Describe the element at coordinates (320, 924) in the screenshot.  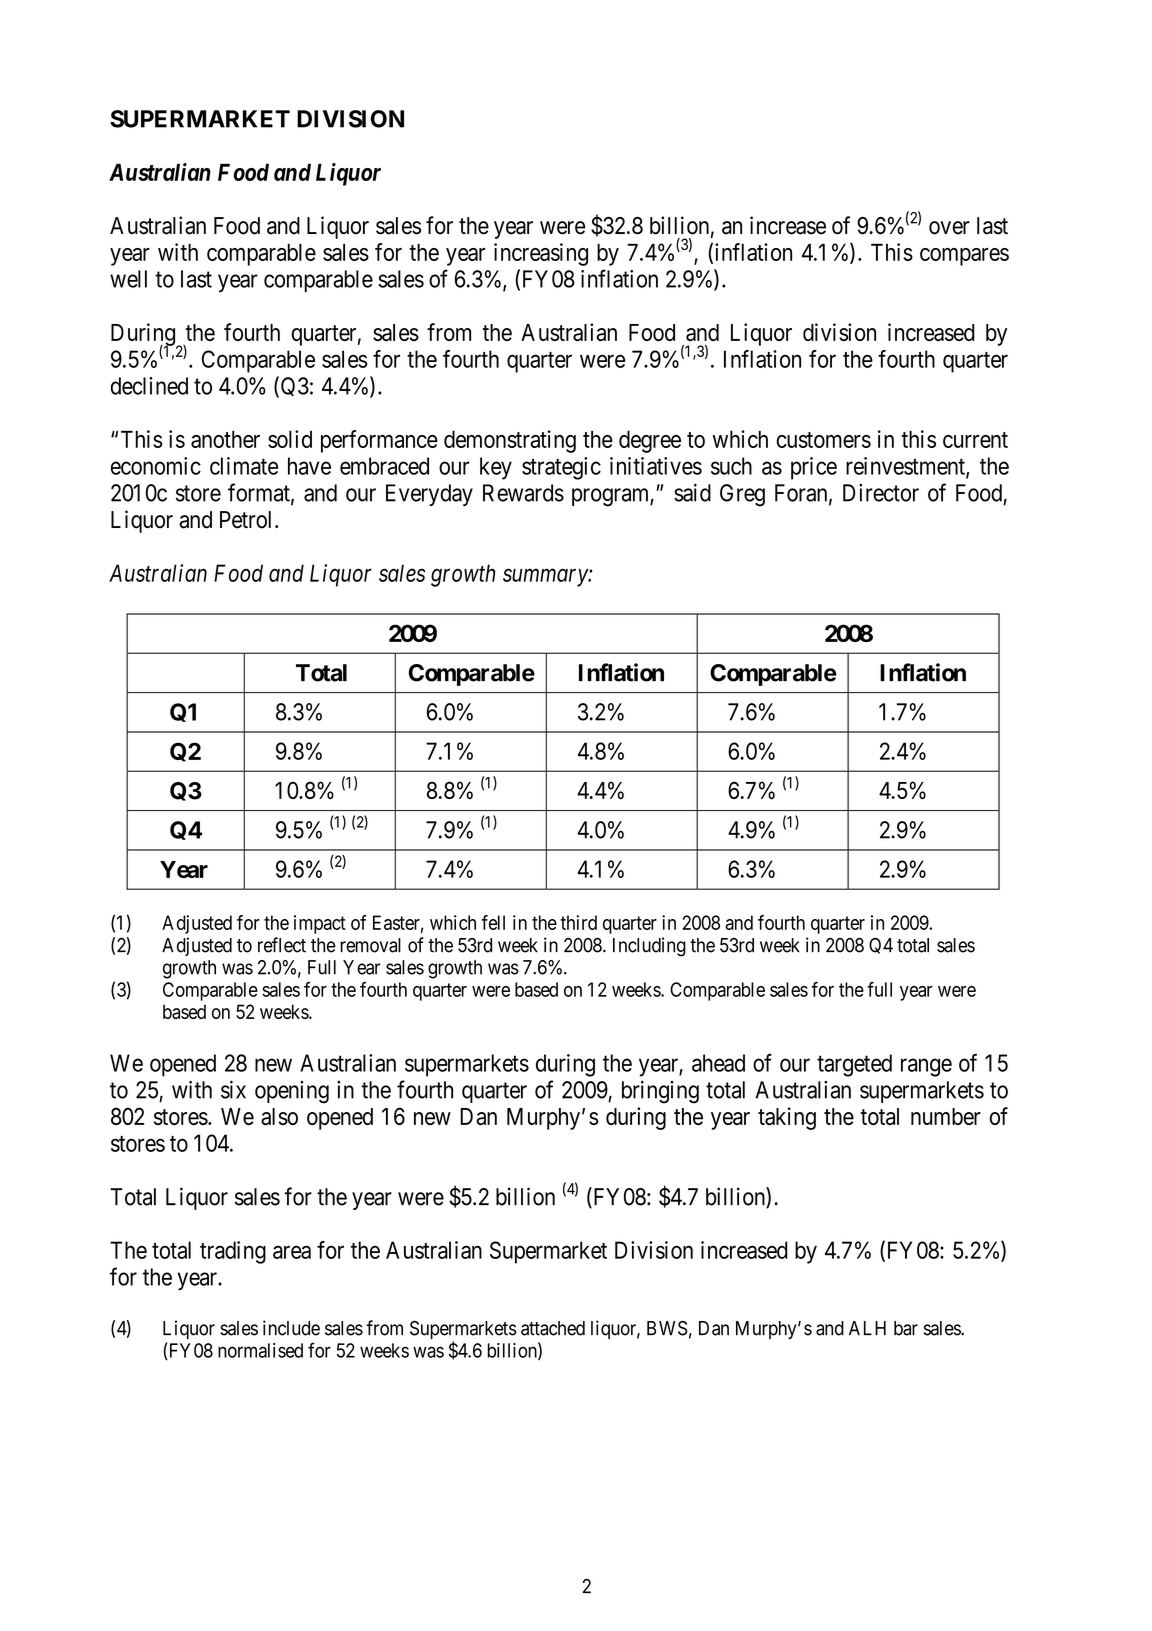
I see `impact` at that location.
